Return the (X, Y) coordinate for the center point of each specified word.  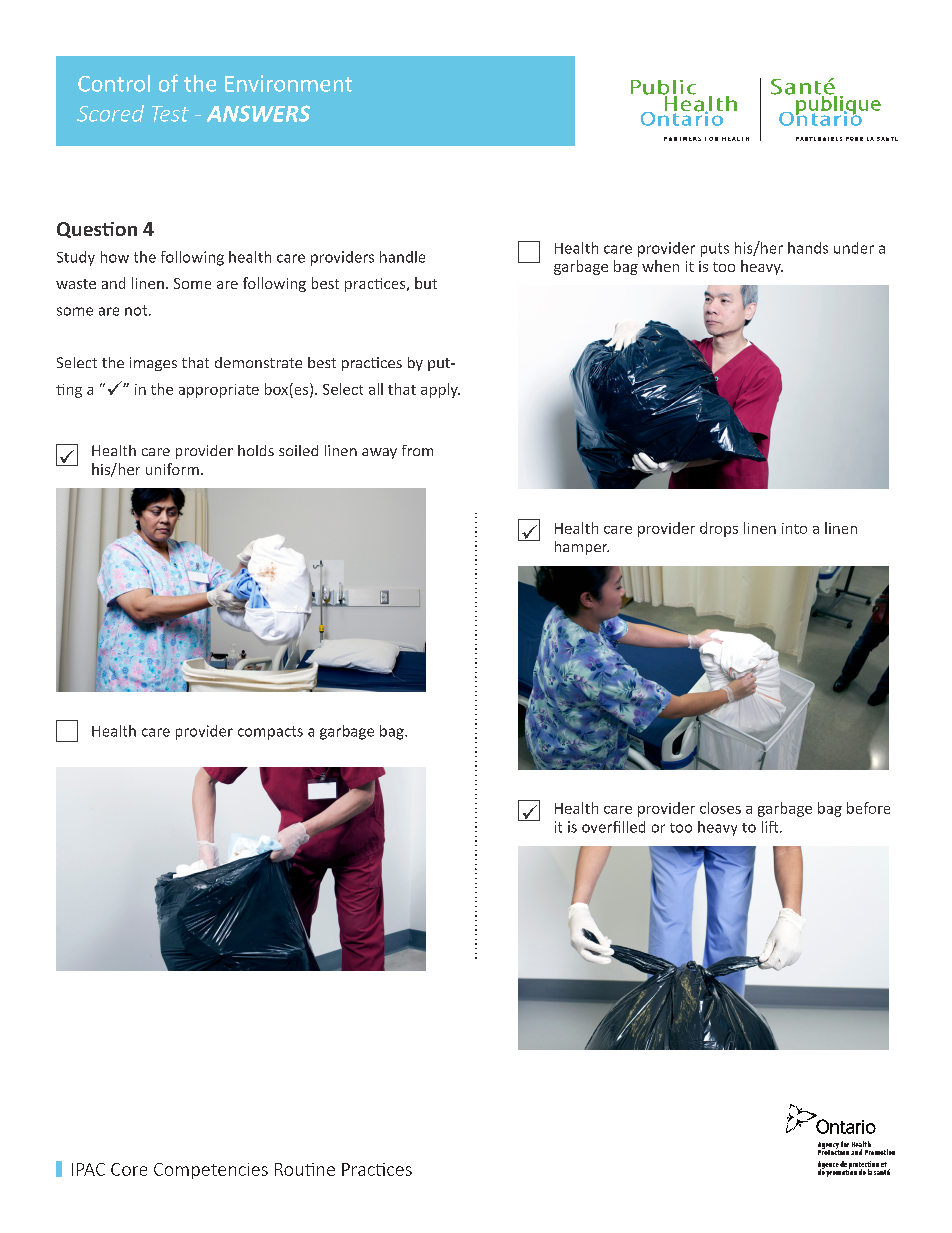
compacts (270, 733)
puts (715, 250)
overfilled (613, 827)
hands (808, 248)
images (153, 364)
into (794, 528)
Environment (288, 83)
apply (440, 390)
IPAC (88, 1169)
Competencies (211, 1171)
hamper (582, 548)
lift (771, 827)
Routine (305, 1169)
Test (170, 114)
